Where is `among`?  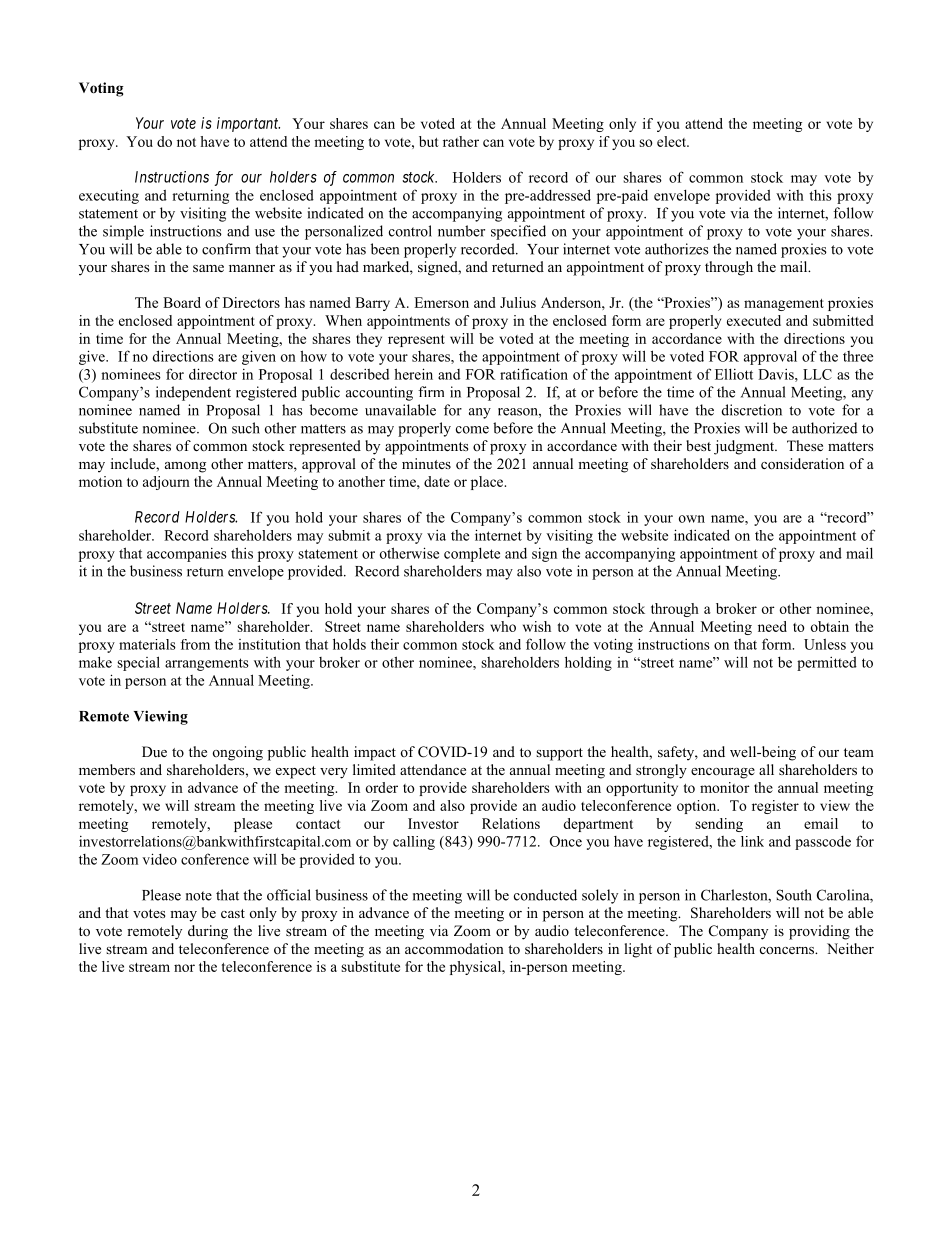
among is located at coordinates (185, 467).
